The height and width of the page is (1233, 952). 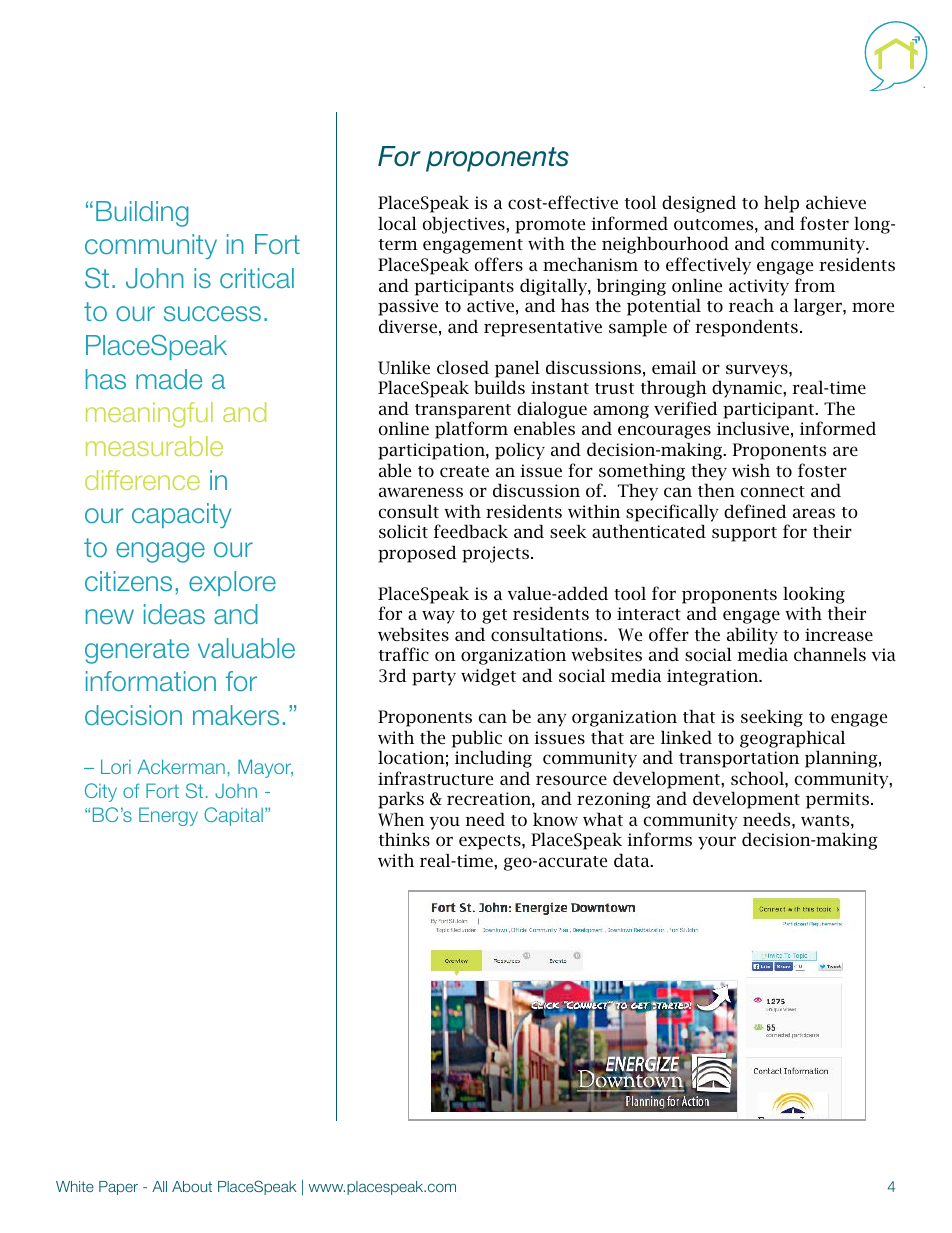 I want to click on party, so click(x=434, y=678).
